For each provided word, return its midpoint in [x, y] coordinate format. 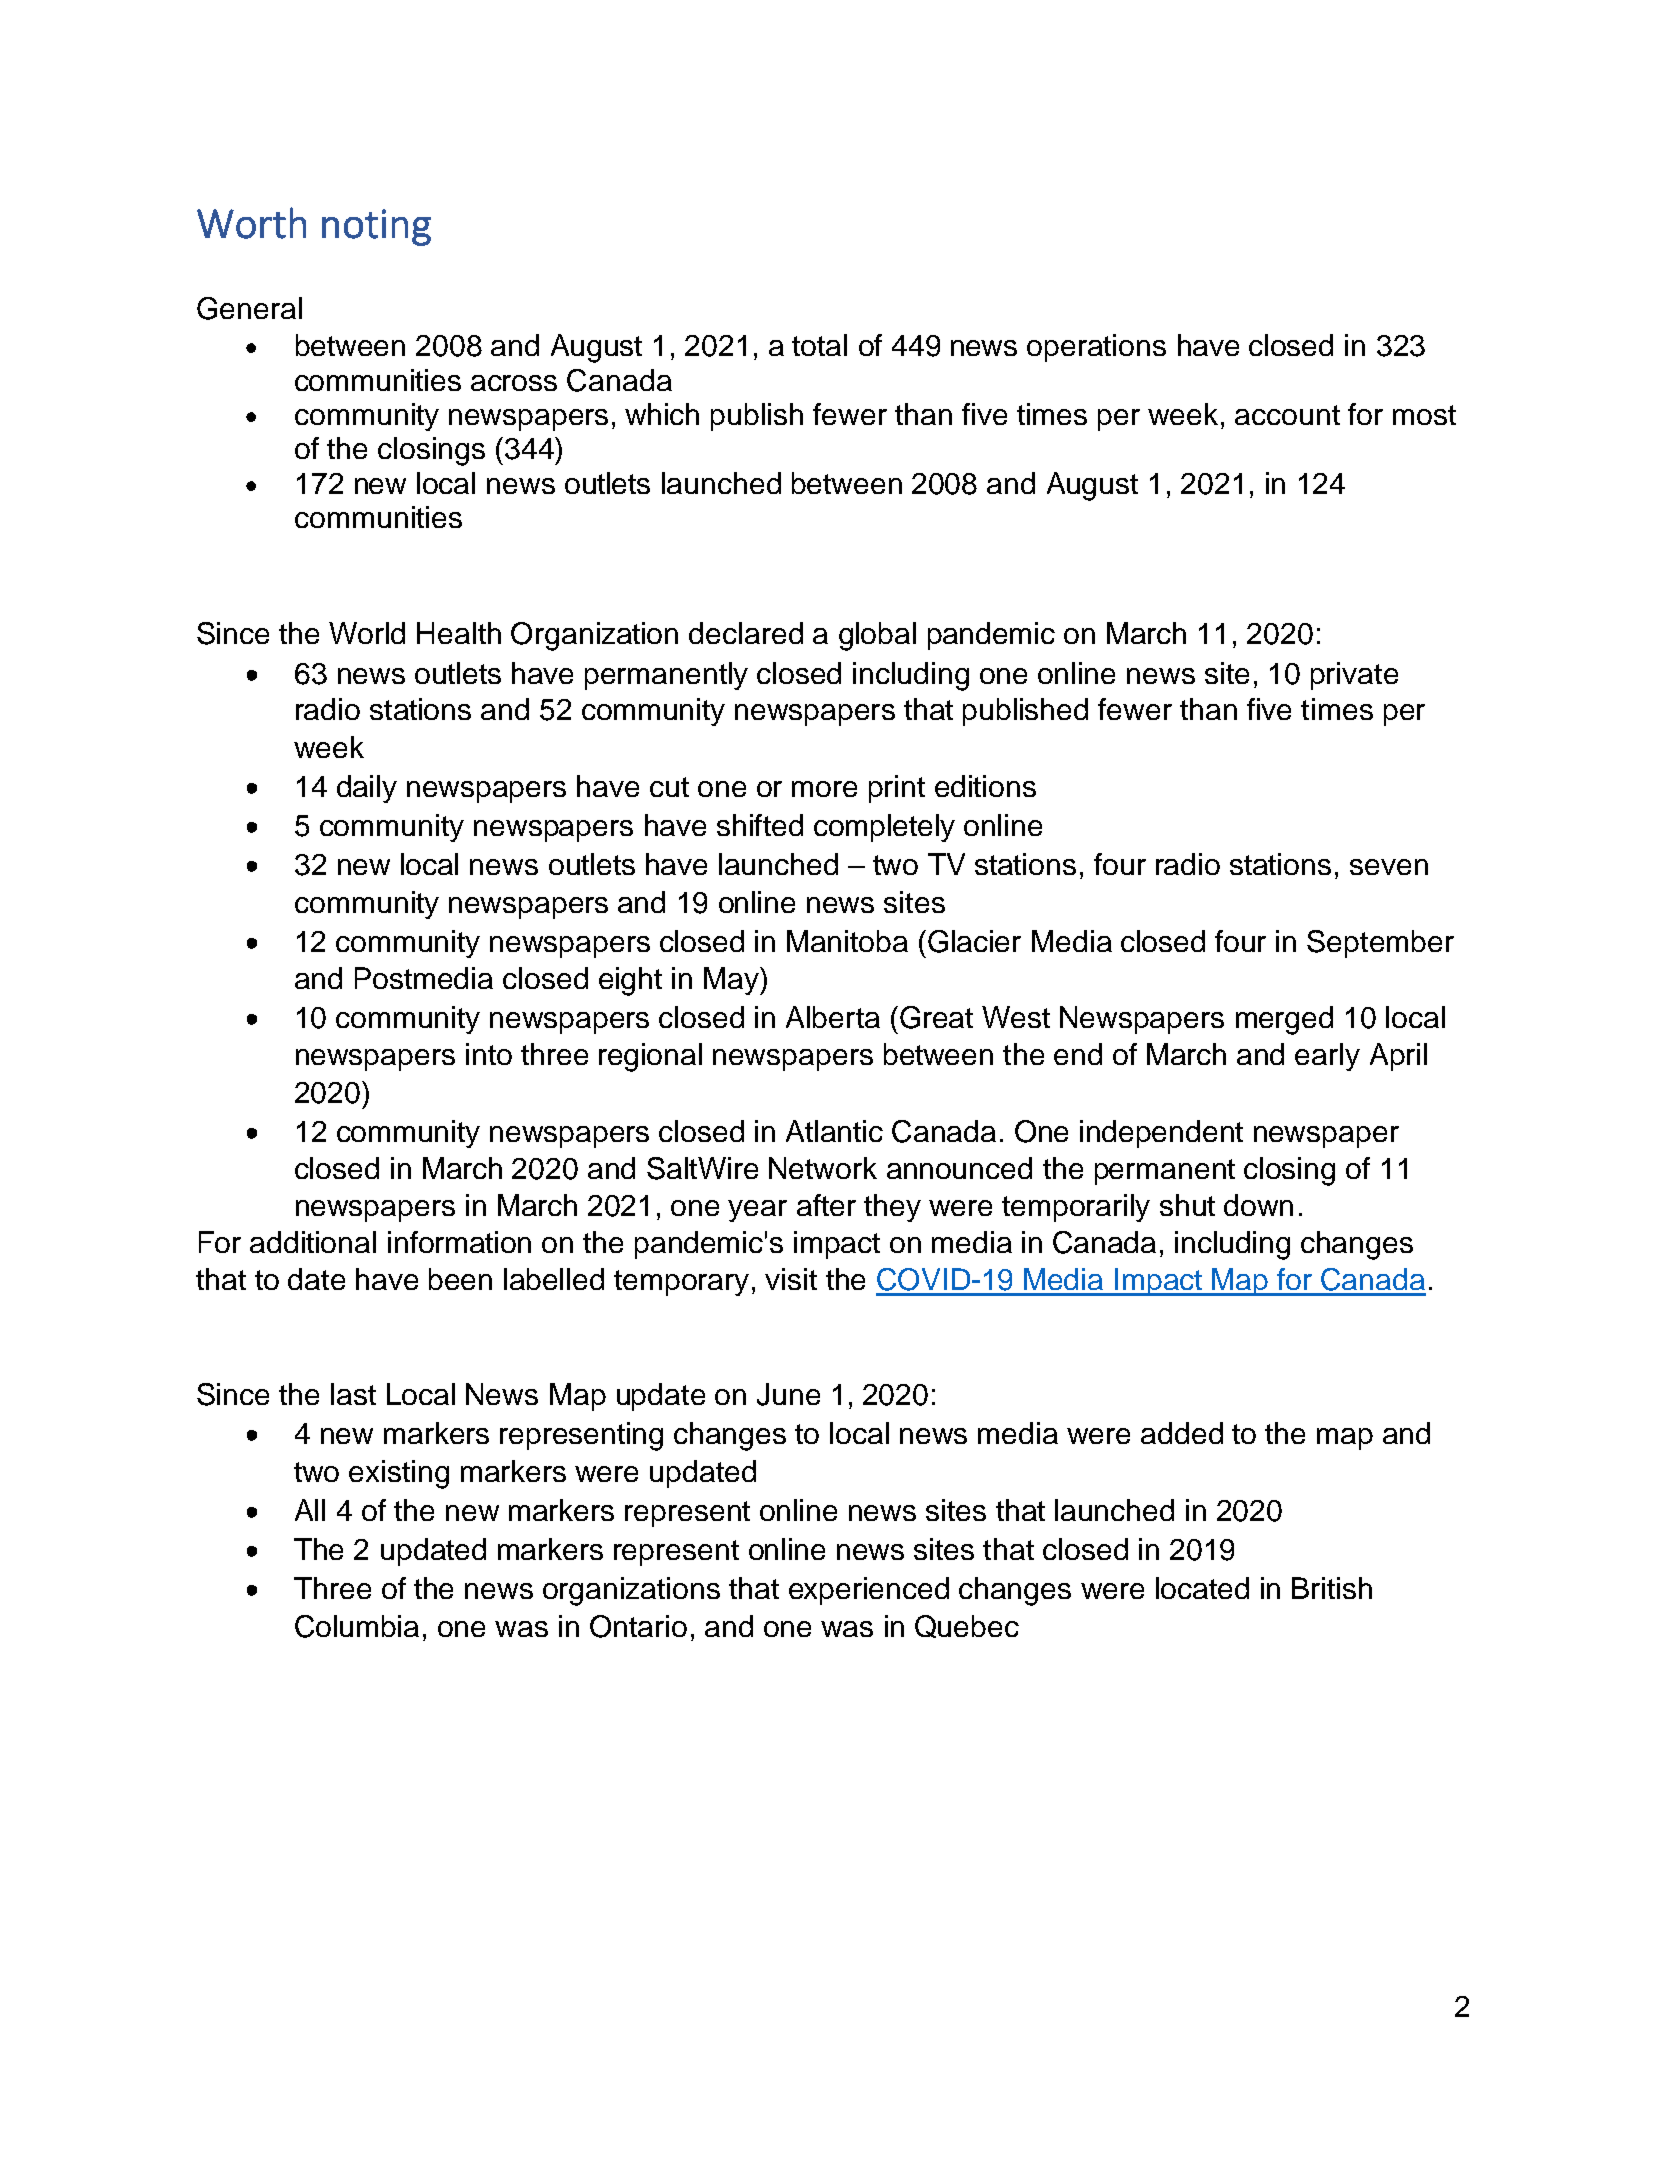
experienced [869, 1591]
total [819, 345]
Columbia [357, 1626]
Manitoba [847, 941]
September [1380, 944]
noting [376, 227]
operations [1096, 348]
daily [367, 789]
